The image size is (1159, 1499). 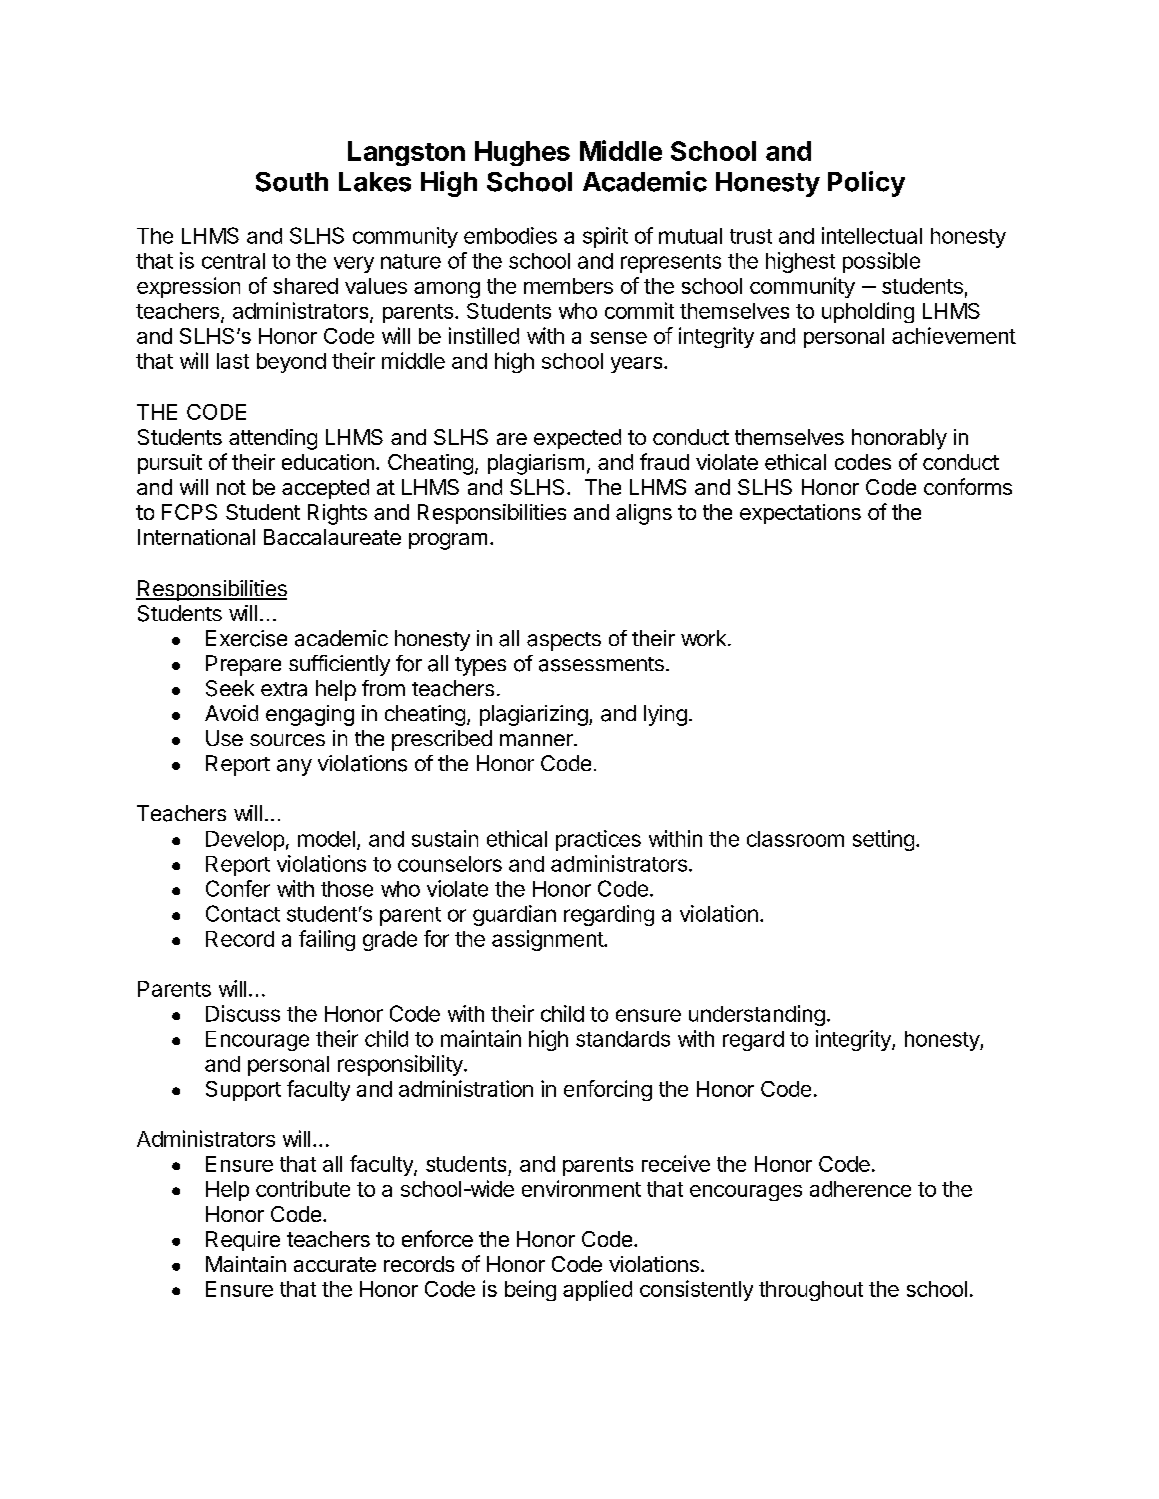 What do you see at coordinates (292, 182) in the screenshot?
I see `South` at bounding box center [292, 182].
